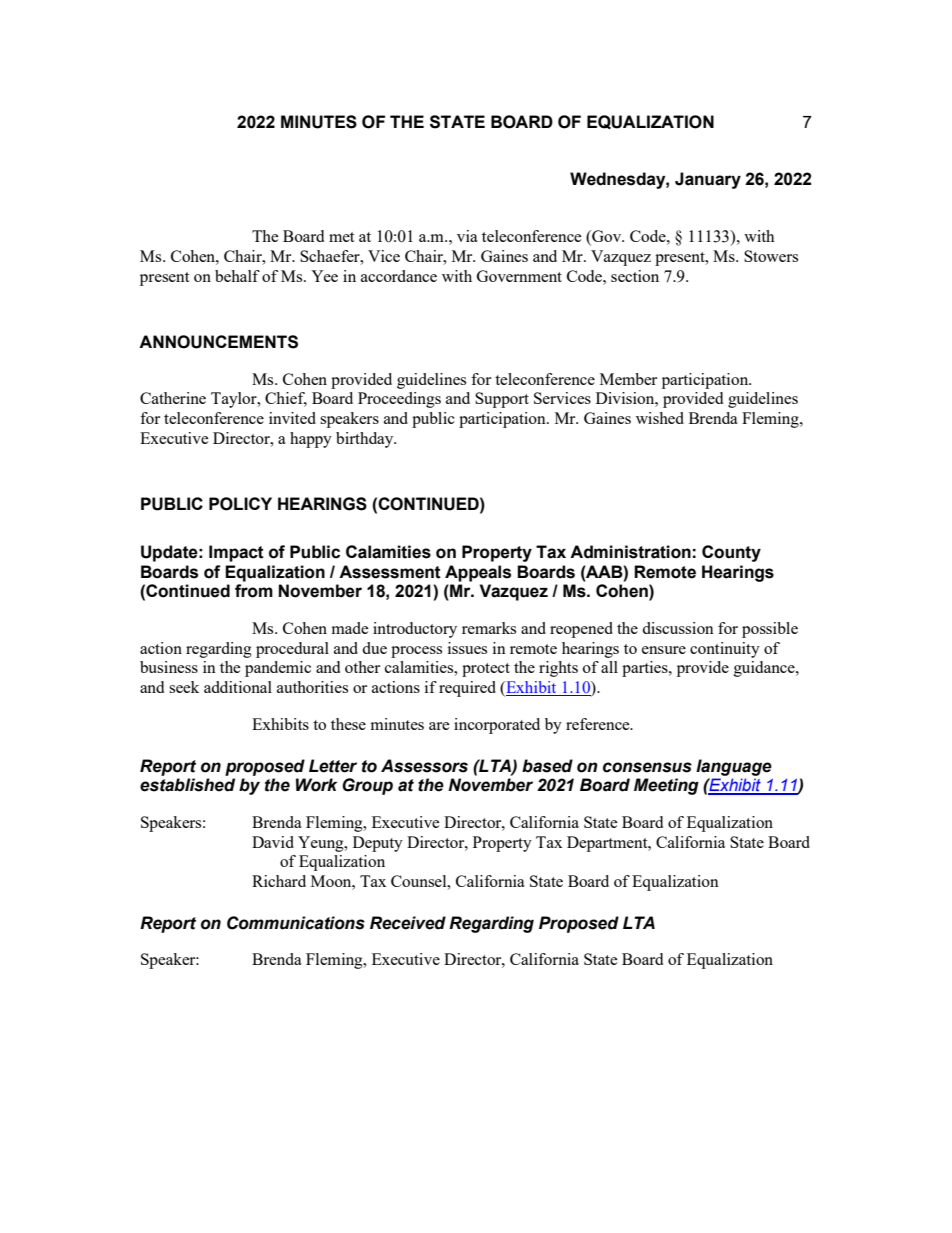  Describe the element at coordinates (238, 687) in the document. I see `additional` at that location.
